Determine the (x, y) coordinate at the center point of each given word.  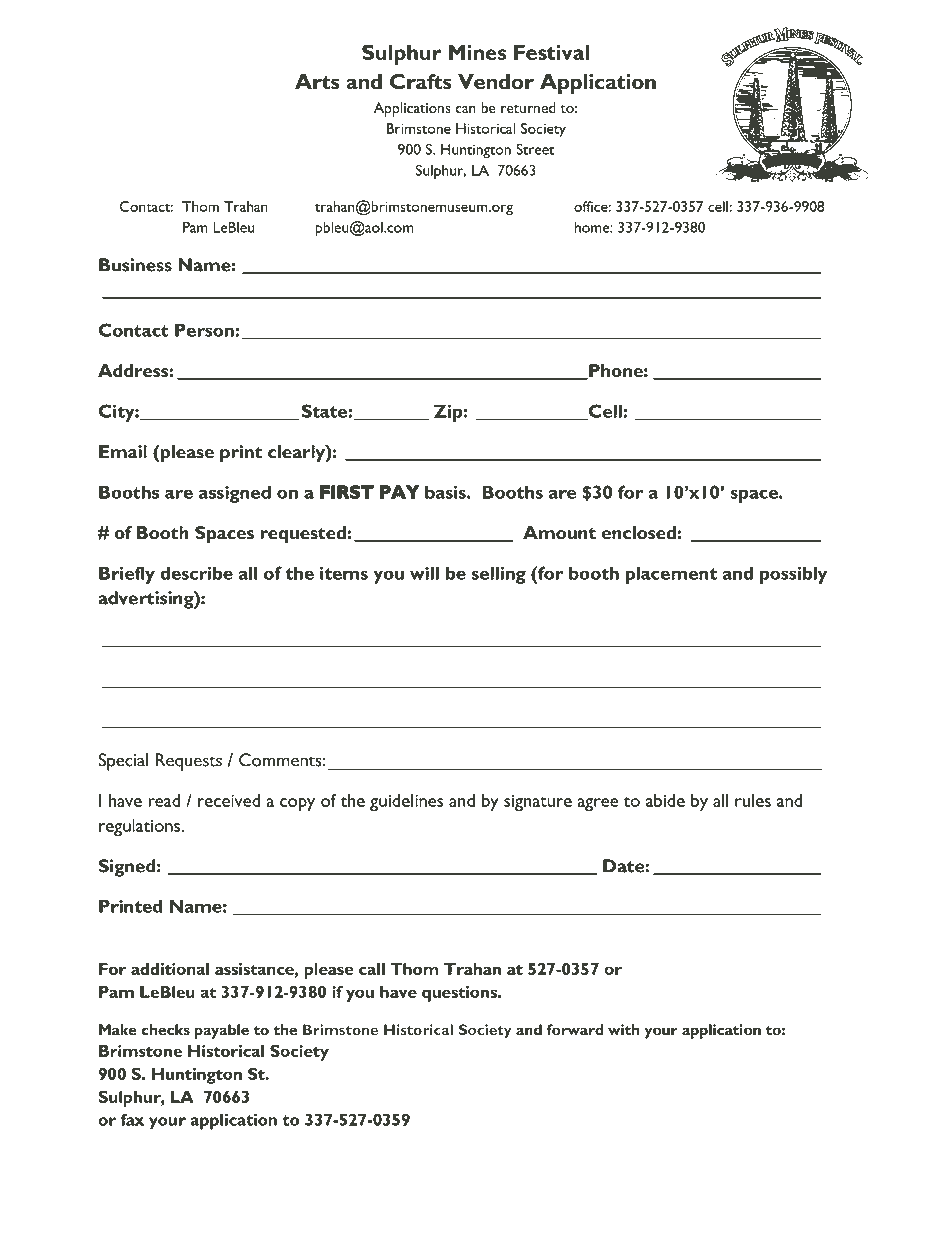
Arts (317, 82)
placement (671, 575)
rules (753, 800)
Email (123, 451)
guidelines (406, 802)
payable (222, 1031)
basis (446, 492)
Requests (189, 762)
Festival (551, 52)
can (466, 109)
